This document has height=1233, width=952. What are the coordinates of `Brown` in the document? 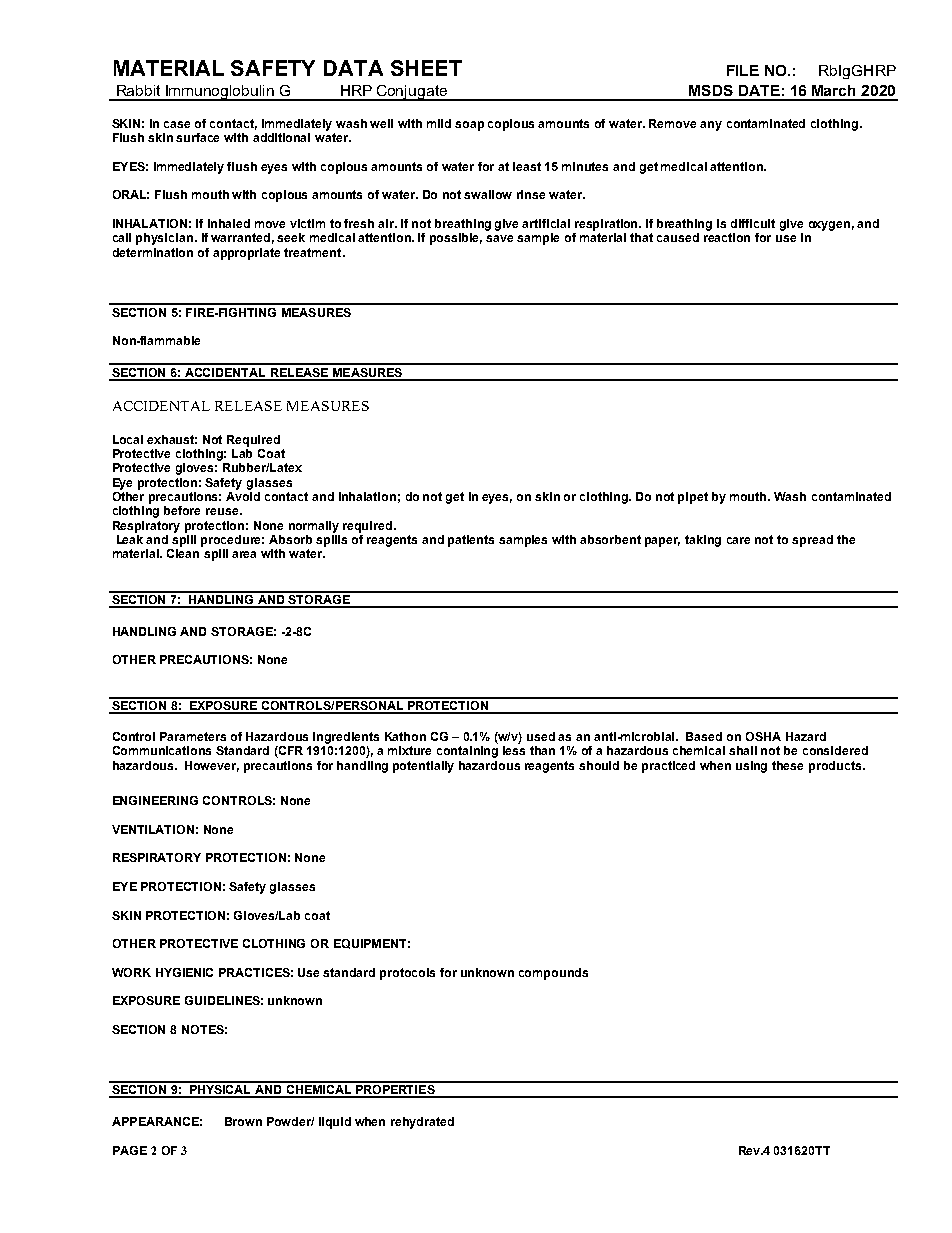 It's located at (243, 1121).
